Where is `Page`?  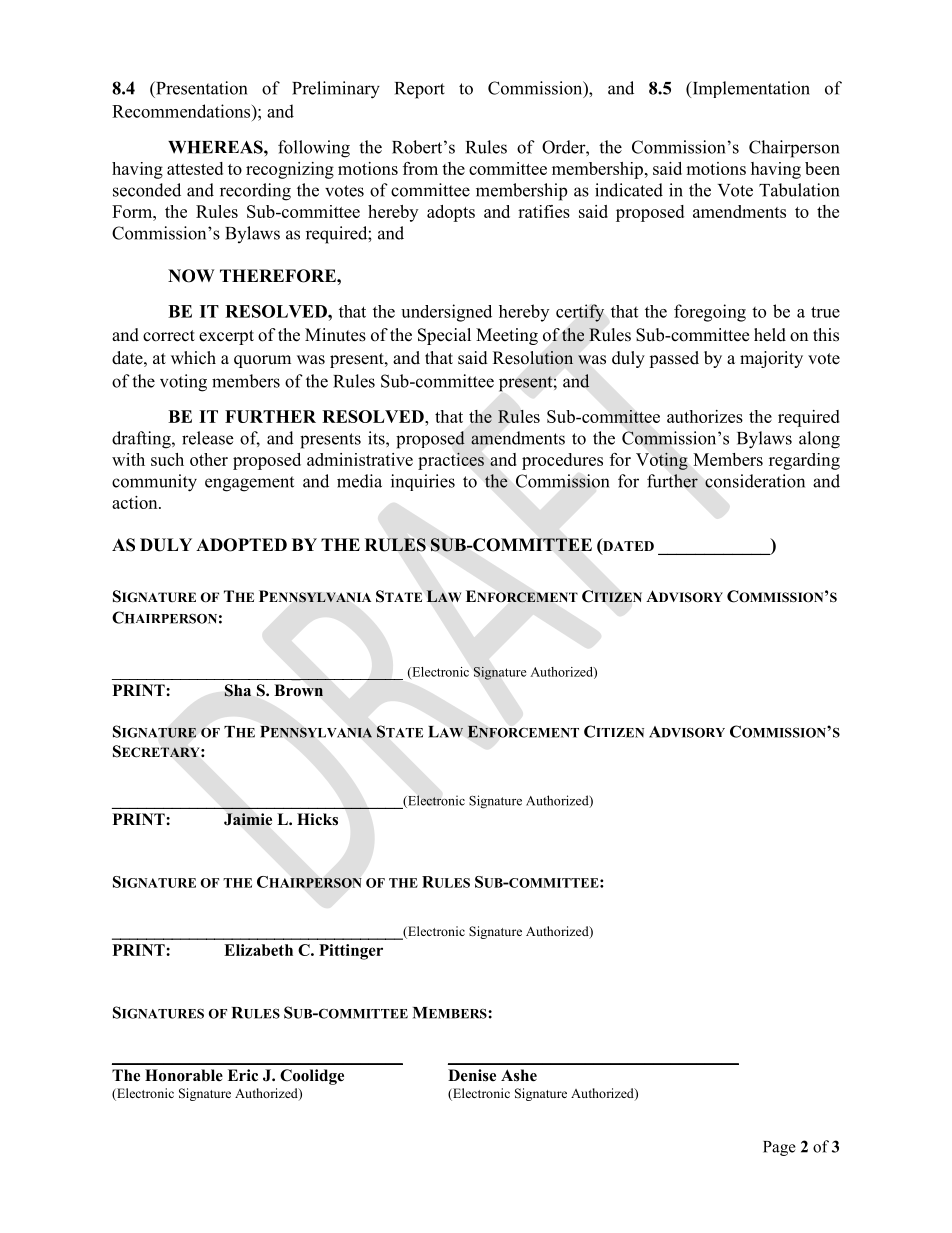
Page is located at coordinates (779, 1148).
